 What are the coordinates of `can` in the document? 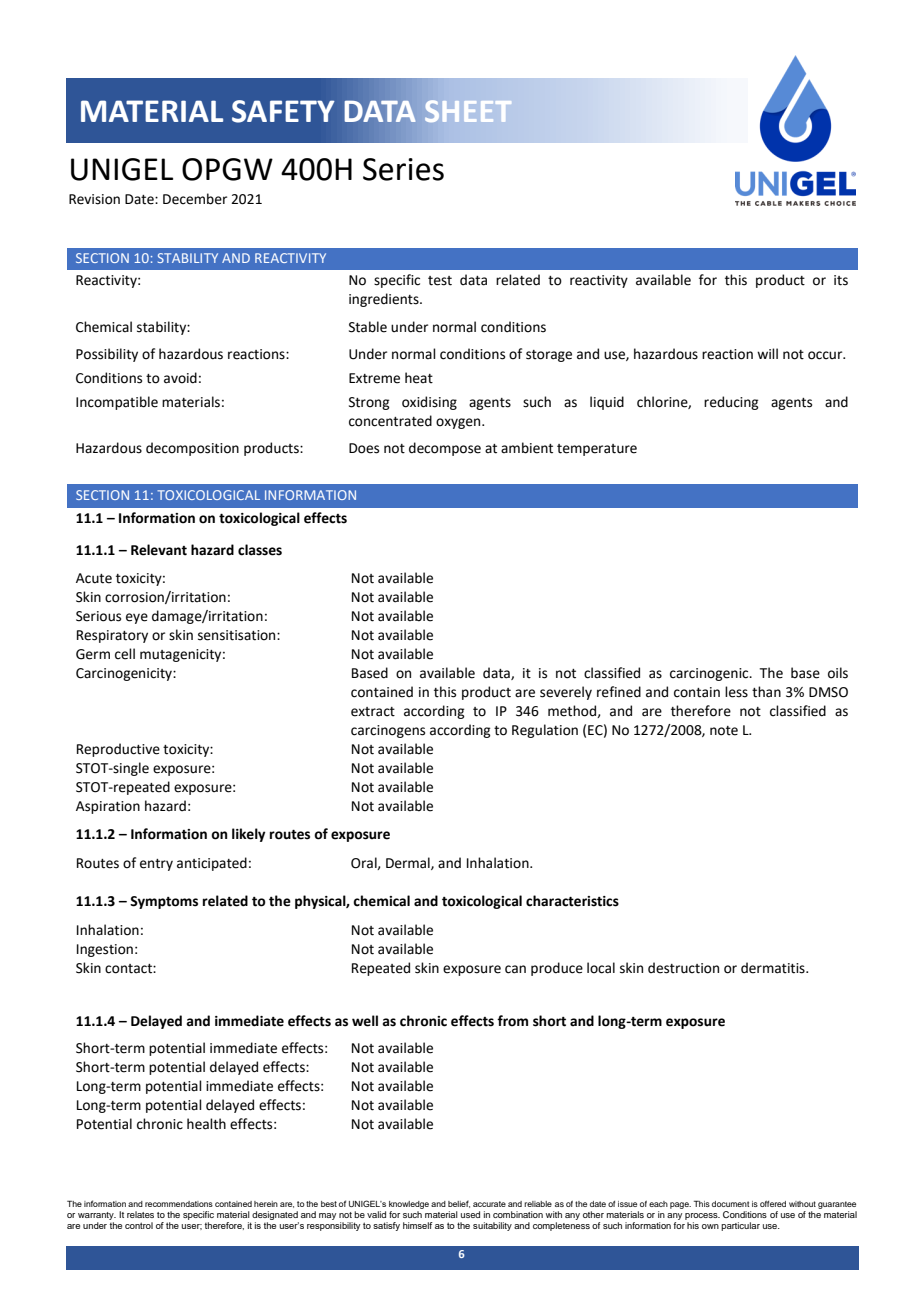 It's located at (515, 969).
